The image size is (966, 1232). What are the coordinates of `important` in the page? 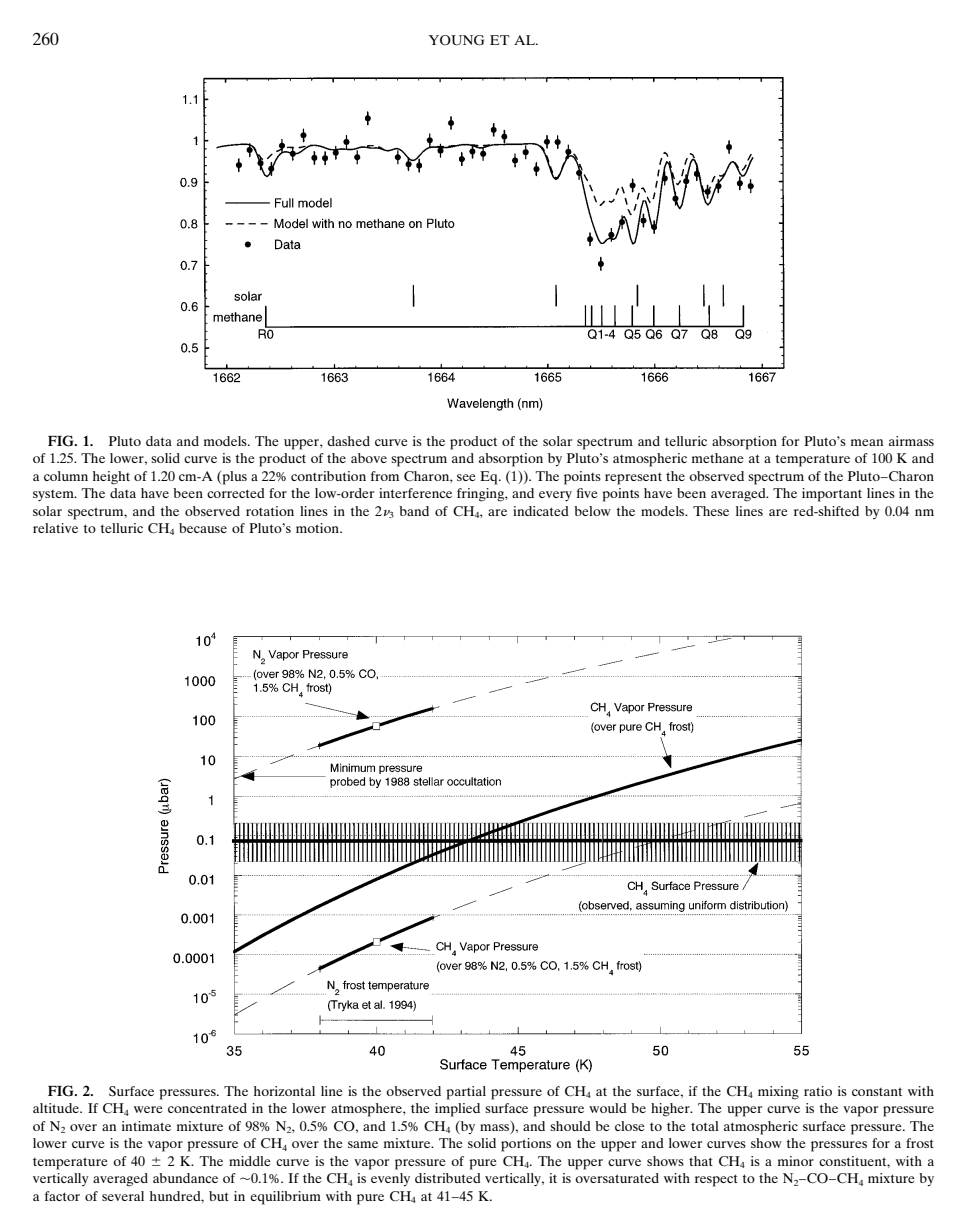 It's located at (832, 495).
